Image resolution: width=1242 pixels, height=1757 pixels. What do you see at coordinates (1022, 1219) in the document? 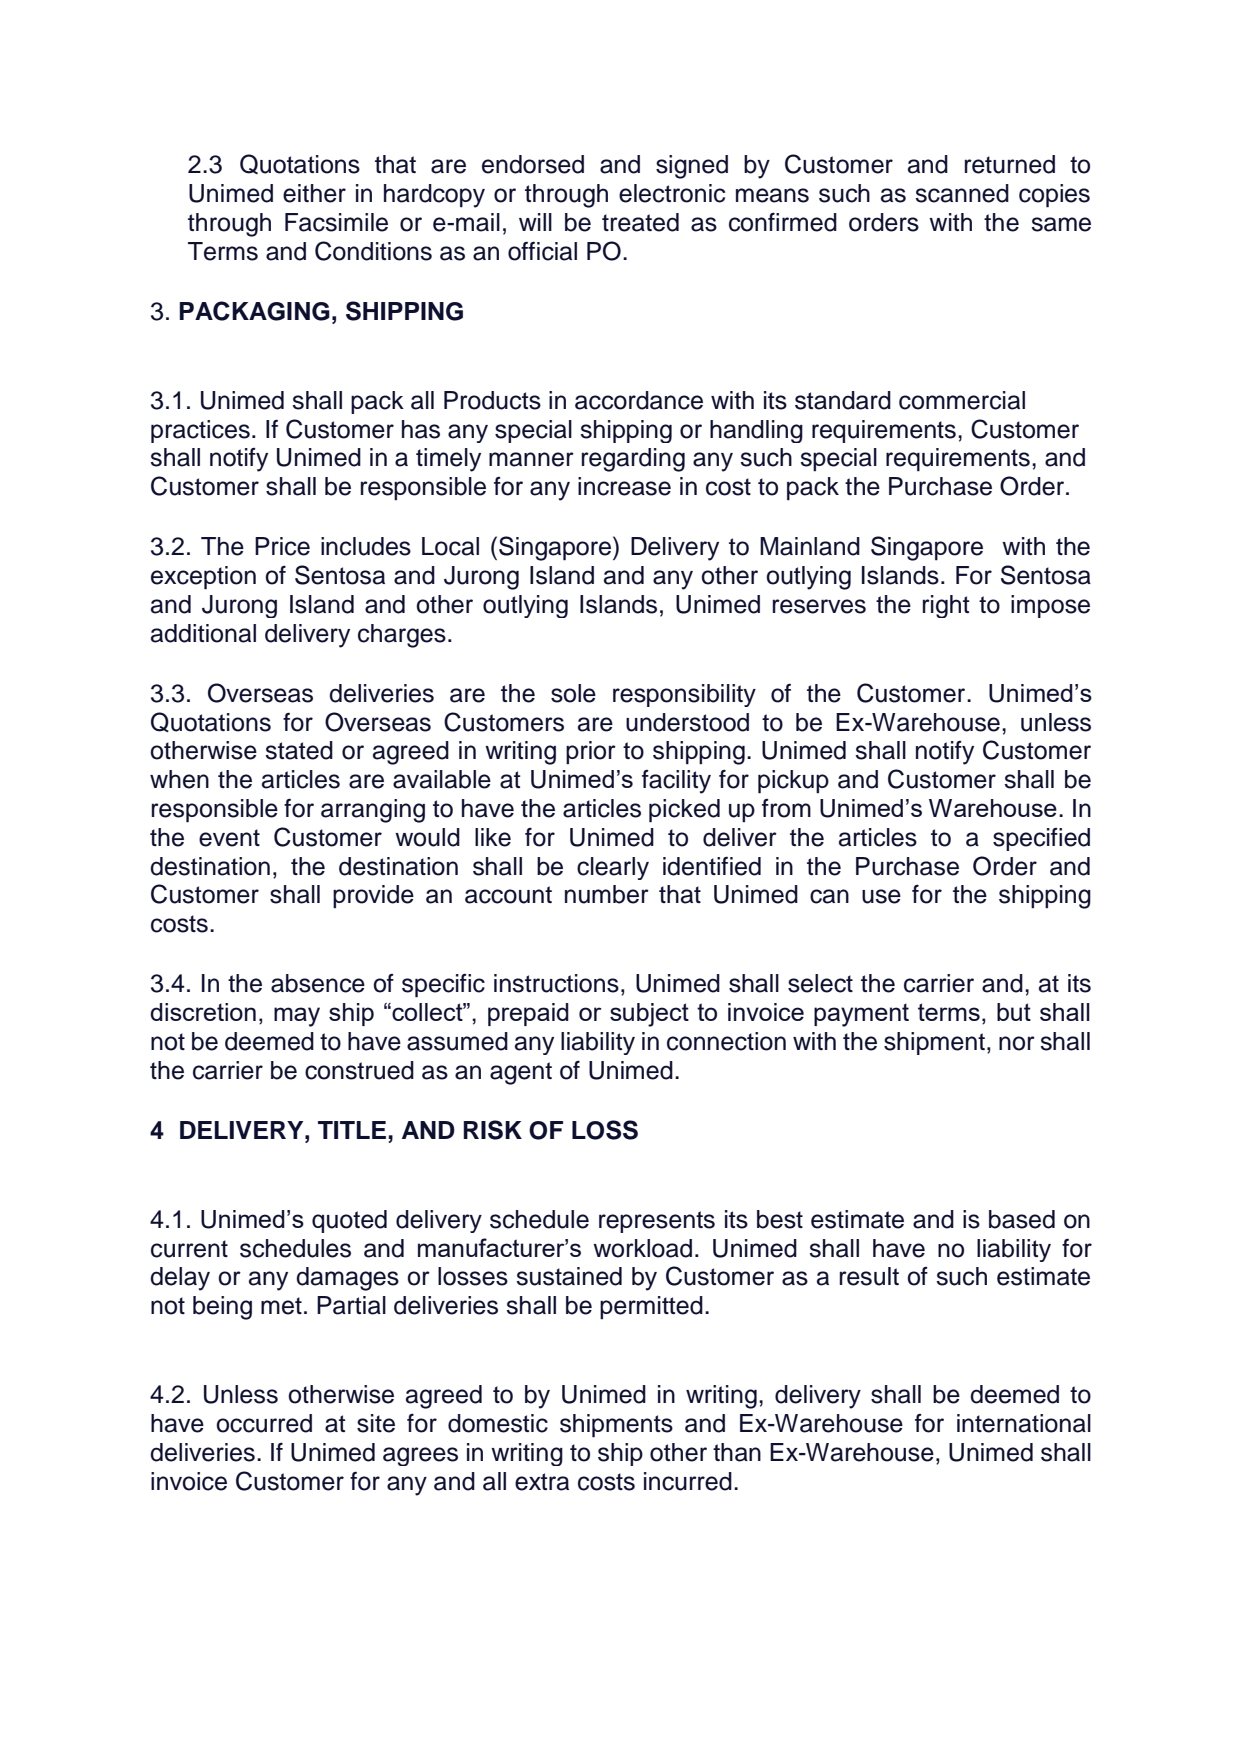
I see `based` at bounding box center [1022, 1219].
